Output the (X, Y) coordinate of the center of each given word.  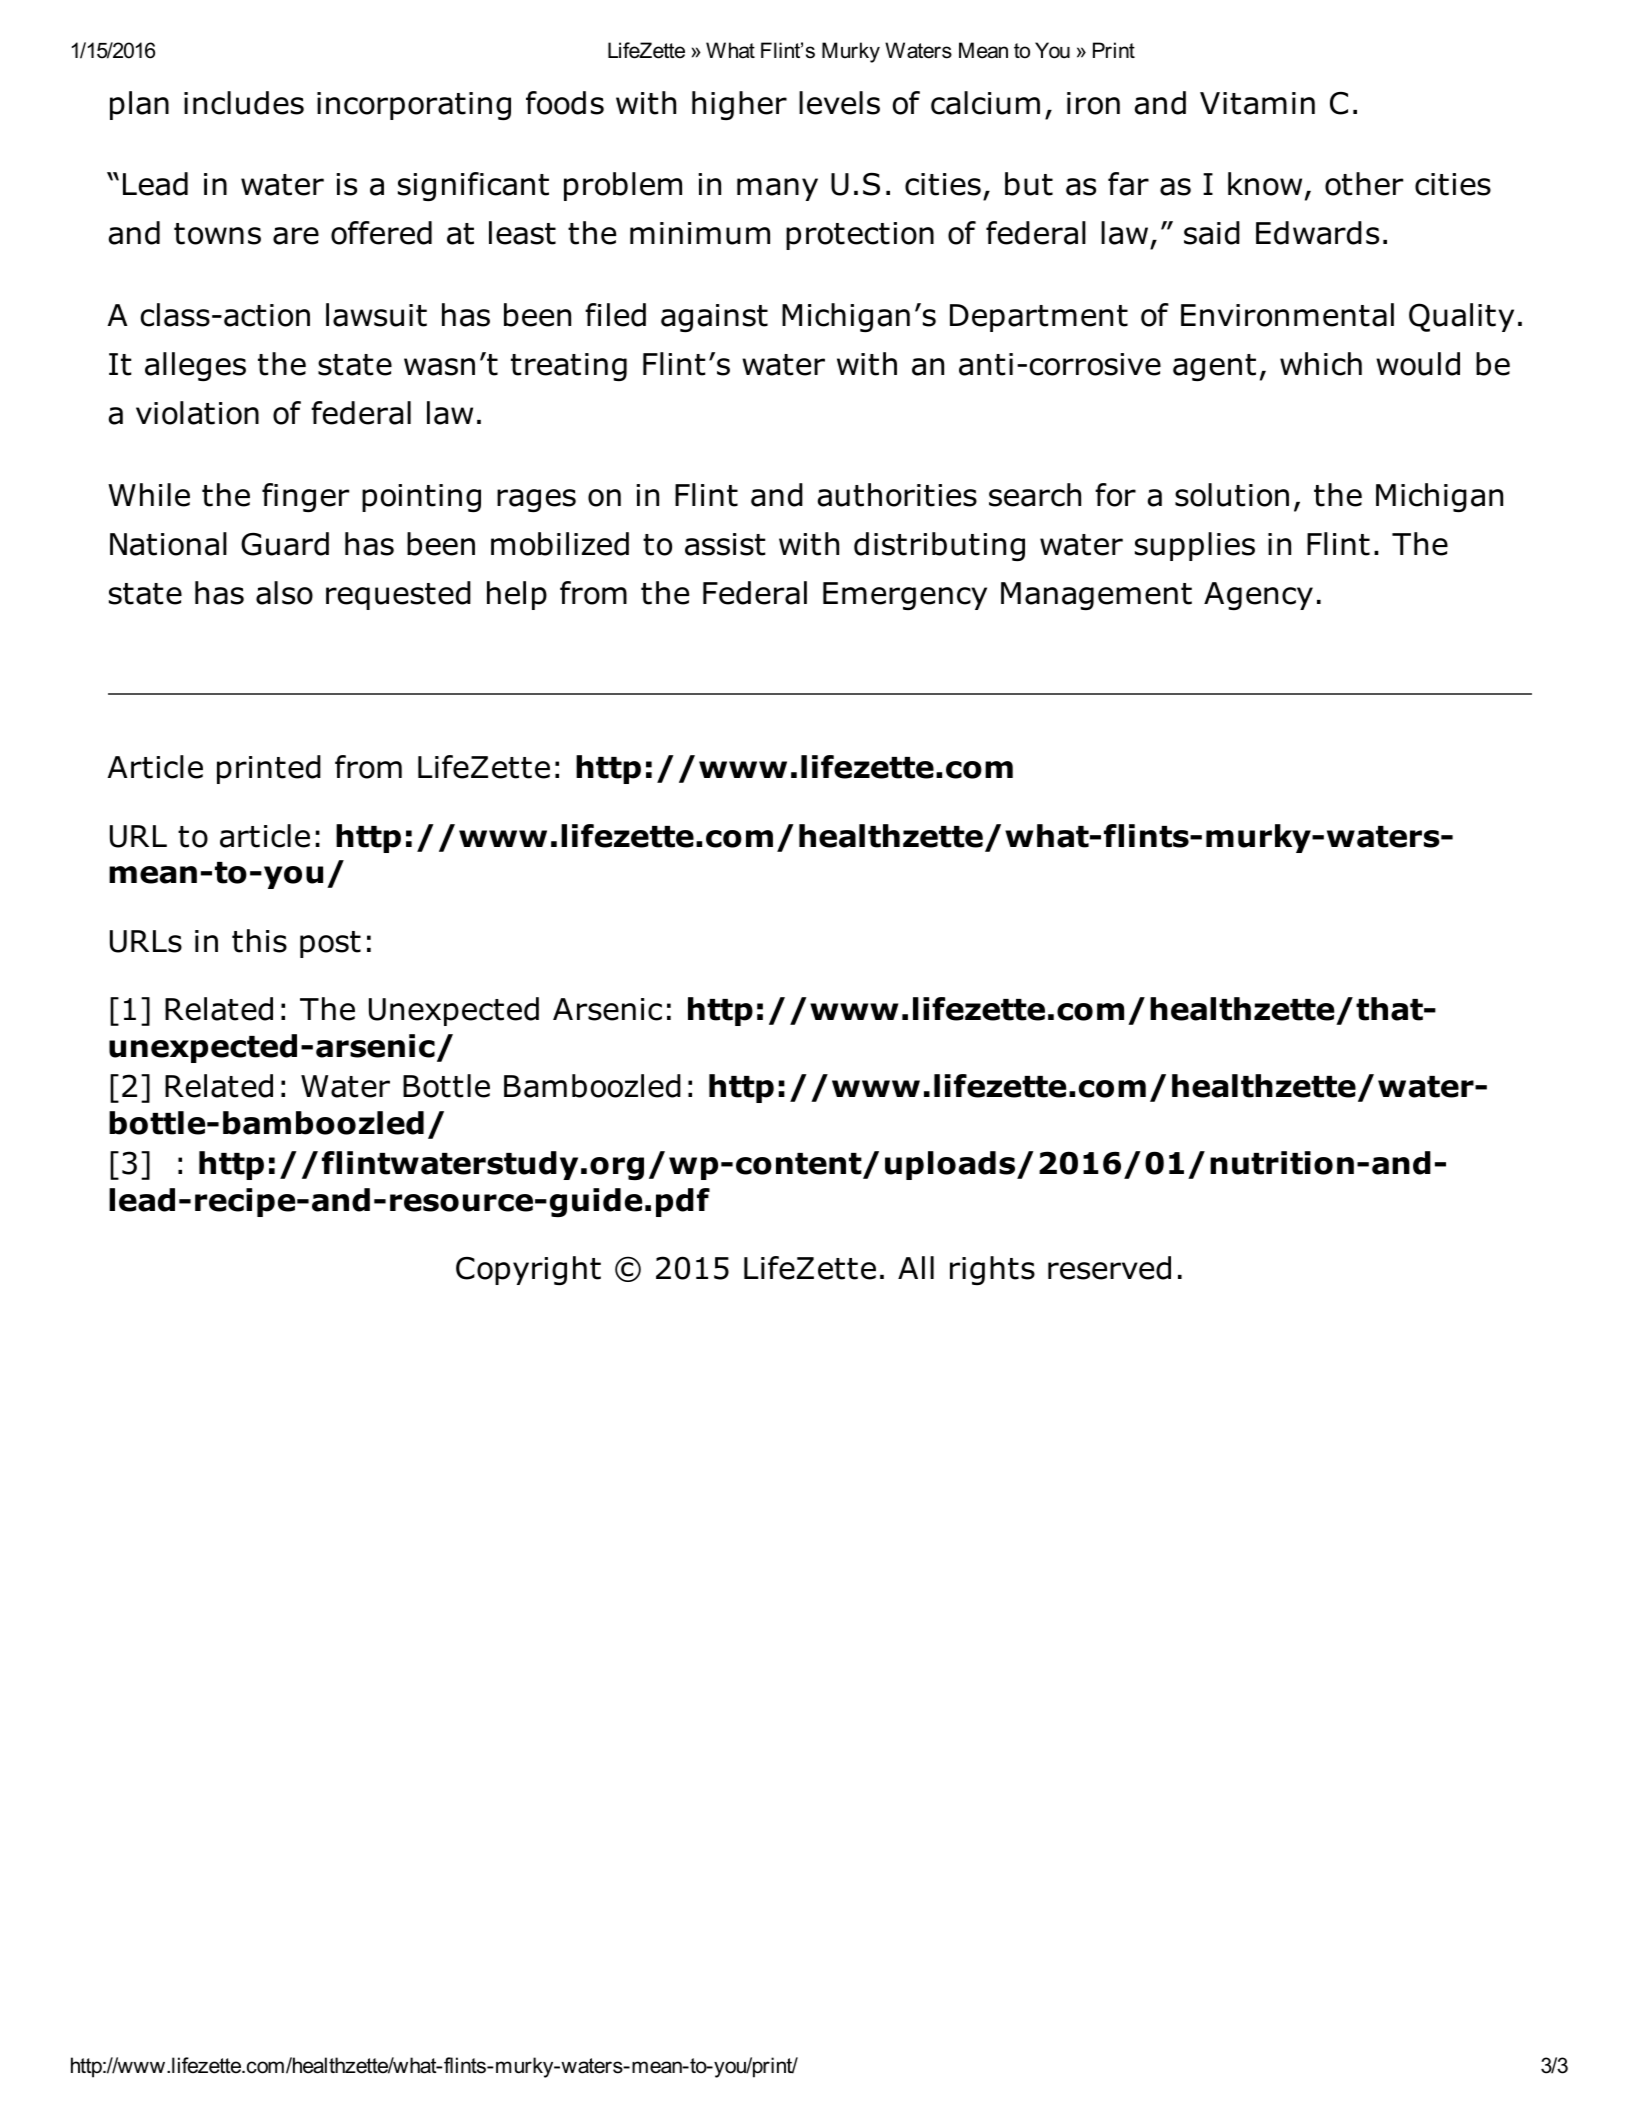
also (284, 593)
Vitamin (1257, 103)
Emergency (905, 596)
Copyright (528, 1270)
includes (244, 103)
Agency (1258, 596)
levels (839, 103)
